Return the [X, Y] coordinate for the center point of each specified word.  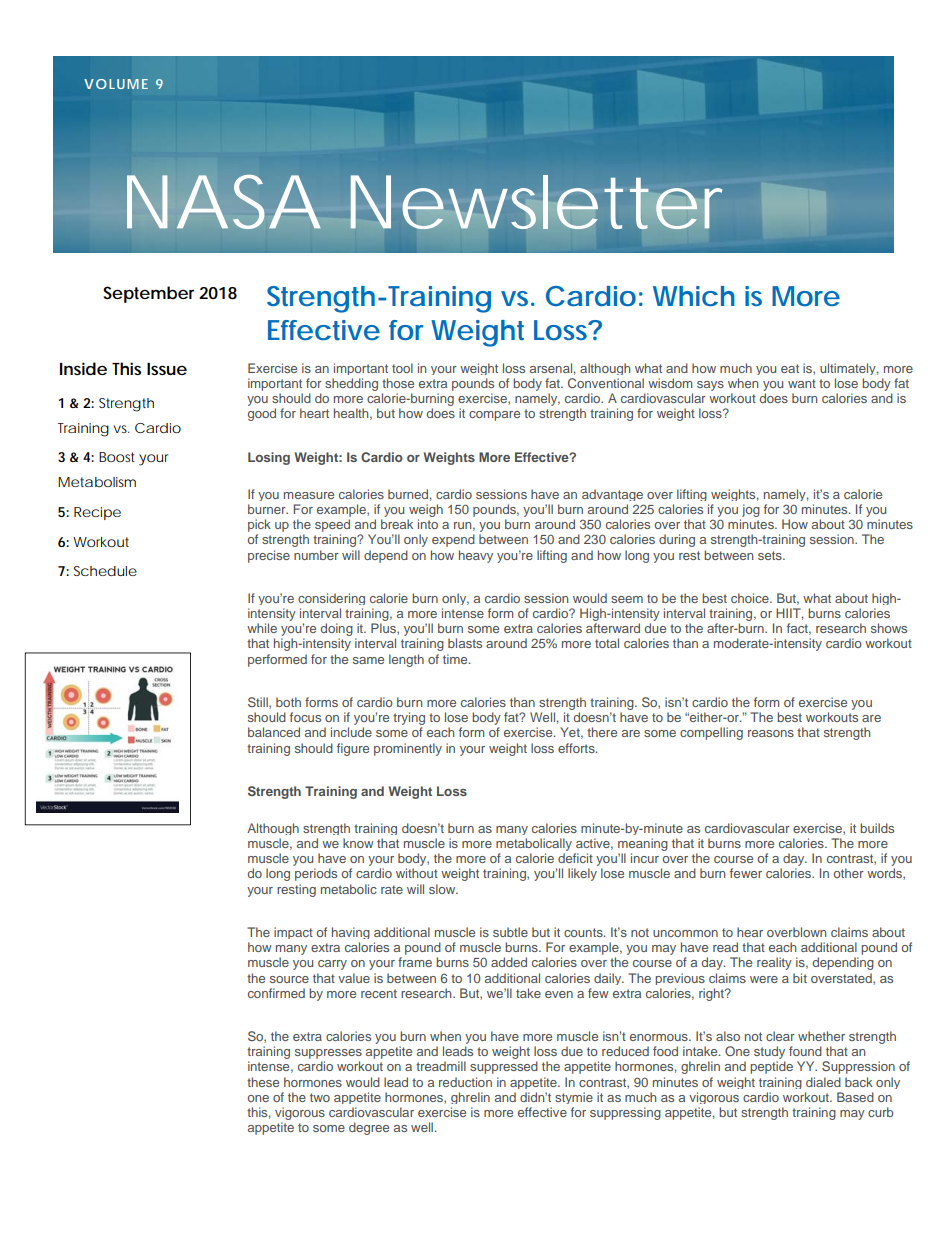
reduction [465, 1082]
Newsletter [536, 202]
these [263, 1082]
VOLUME [116, 84]
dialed [823, 1082]
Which [694, 296]
